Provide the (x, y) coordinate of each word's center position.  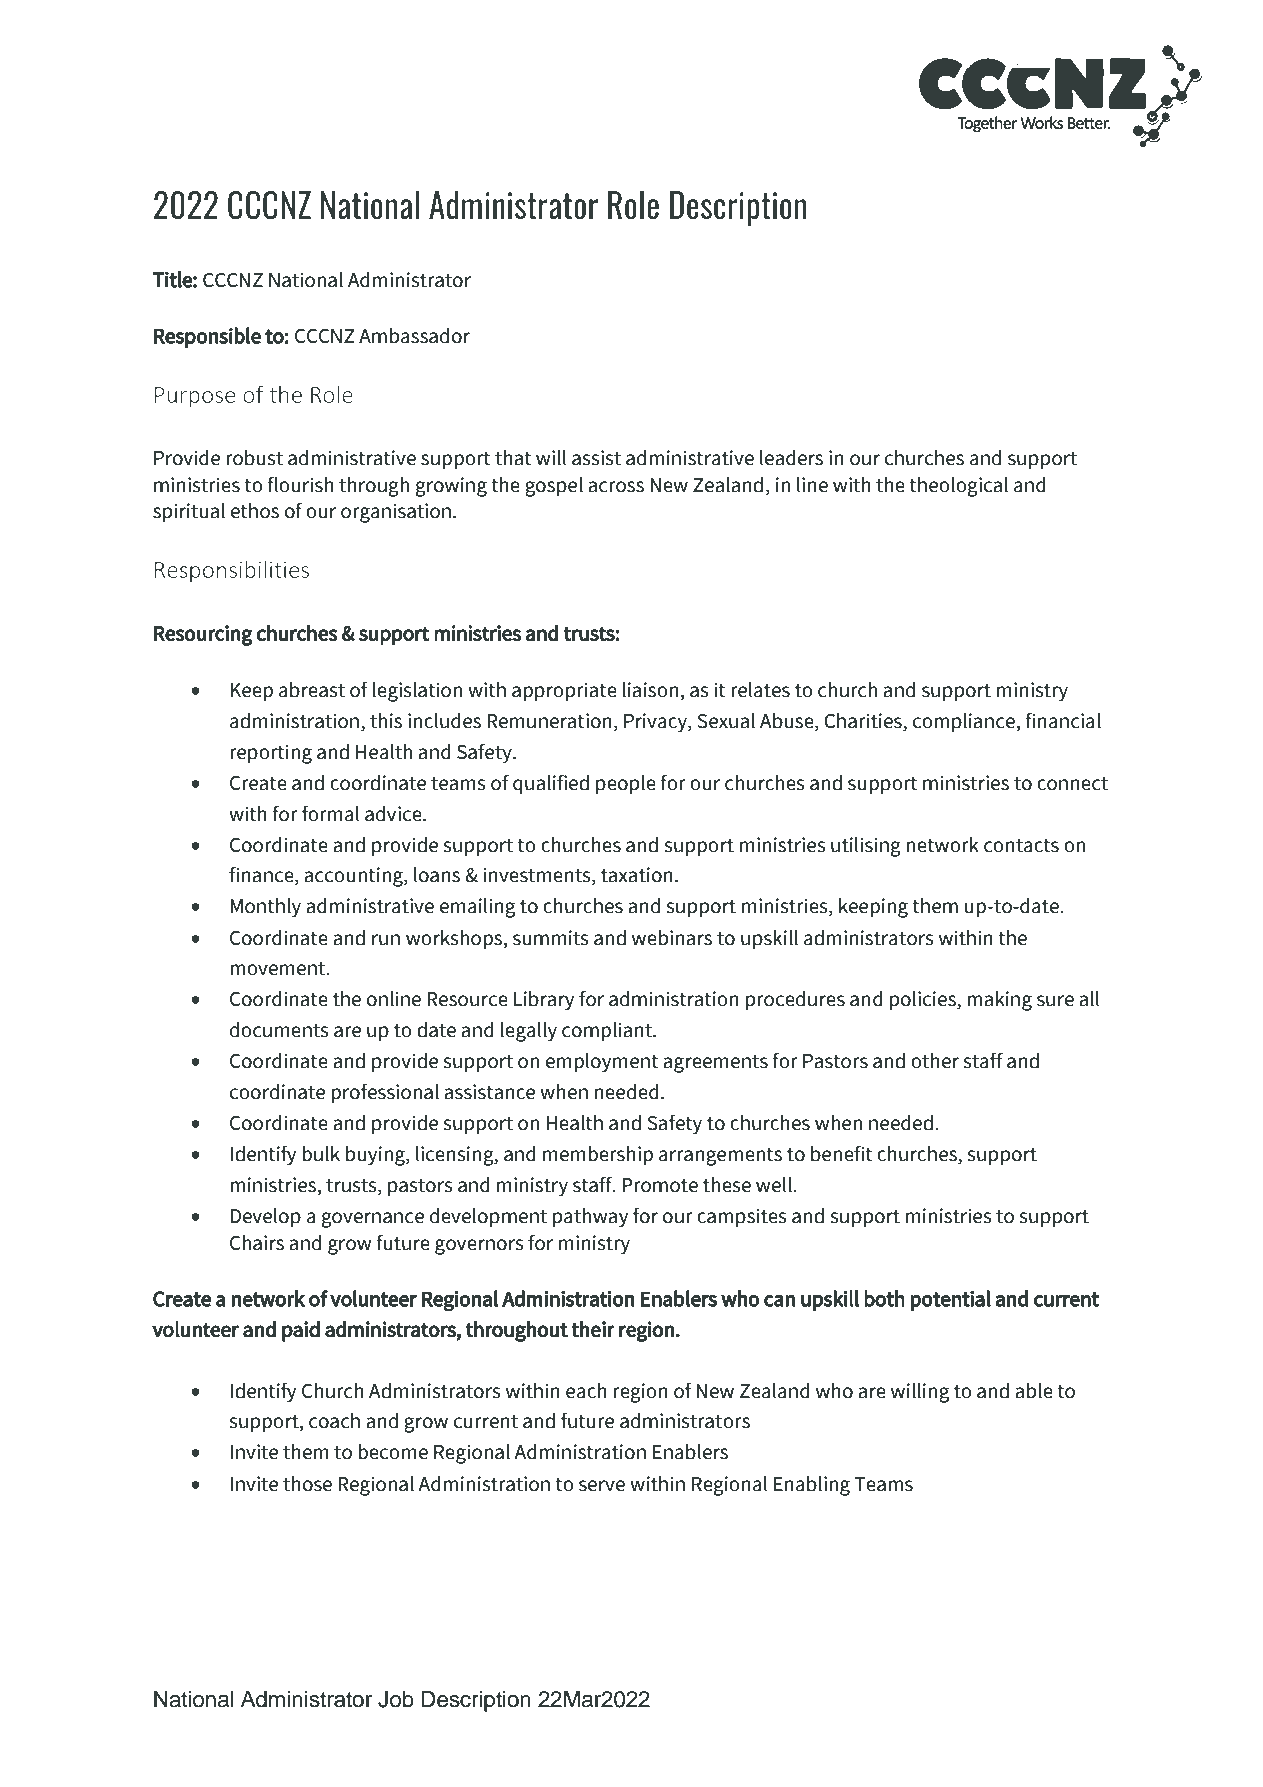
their (593, 1329)
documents (279, 1029)
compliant (608, 1031)
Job (396, 1699)
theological (958, 486)
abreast (312, 689)
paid (301, 1331)
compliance (965, 723)
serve (602, 1486)
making (999, 1001)
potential (951, 1300)
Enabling (812, 1485)
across (616, 487)
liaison (652, 691)
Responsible (207, 337)
